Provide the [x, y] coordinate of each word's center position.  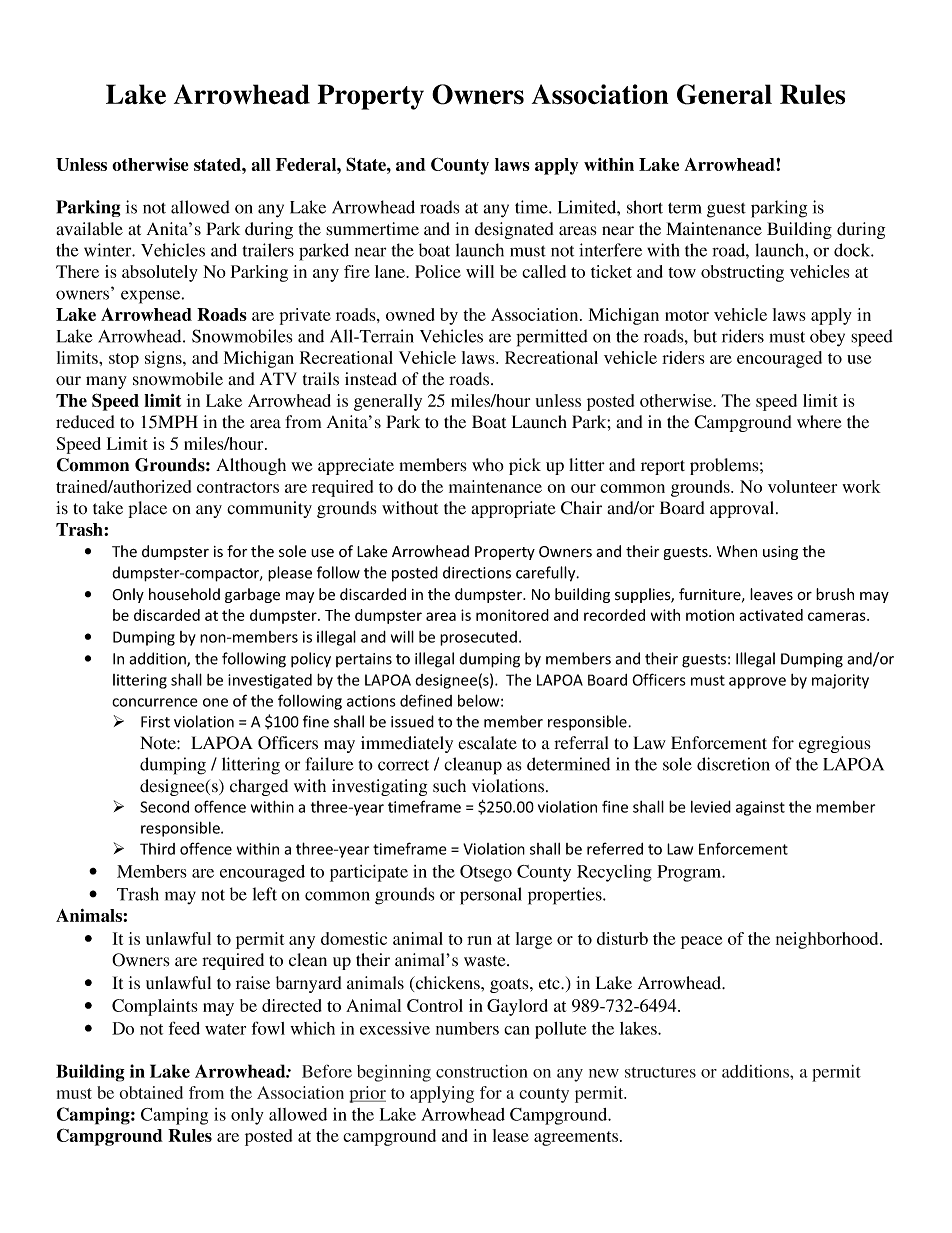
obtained [151, 1092]
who [488, 465]
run [479, 940]
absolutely [160, 273]
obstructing [742, 273]
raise [253, 983]
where [819, 422]
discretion [733, 764]
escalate [487, 743]
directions [477, 572]
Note [159, 742]
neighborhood [828, 940]
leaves [771, 594]
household [184, 594]
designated [514, 230]
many [106, 382]
